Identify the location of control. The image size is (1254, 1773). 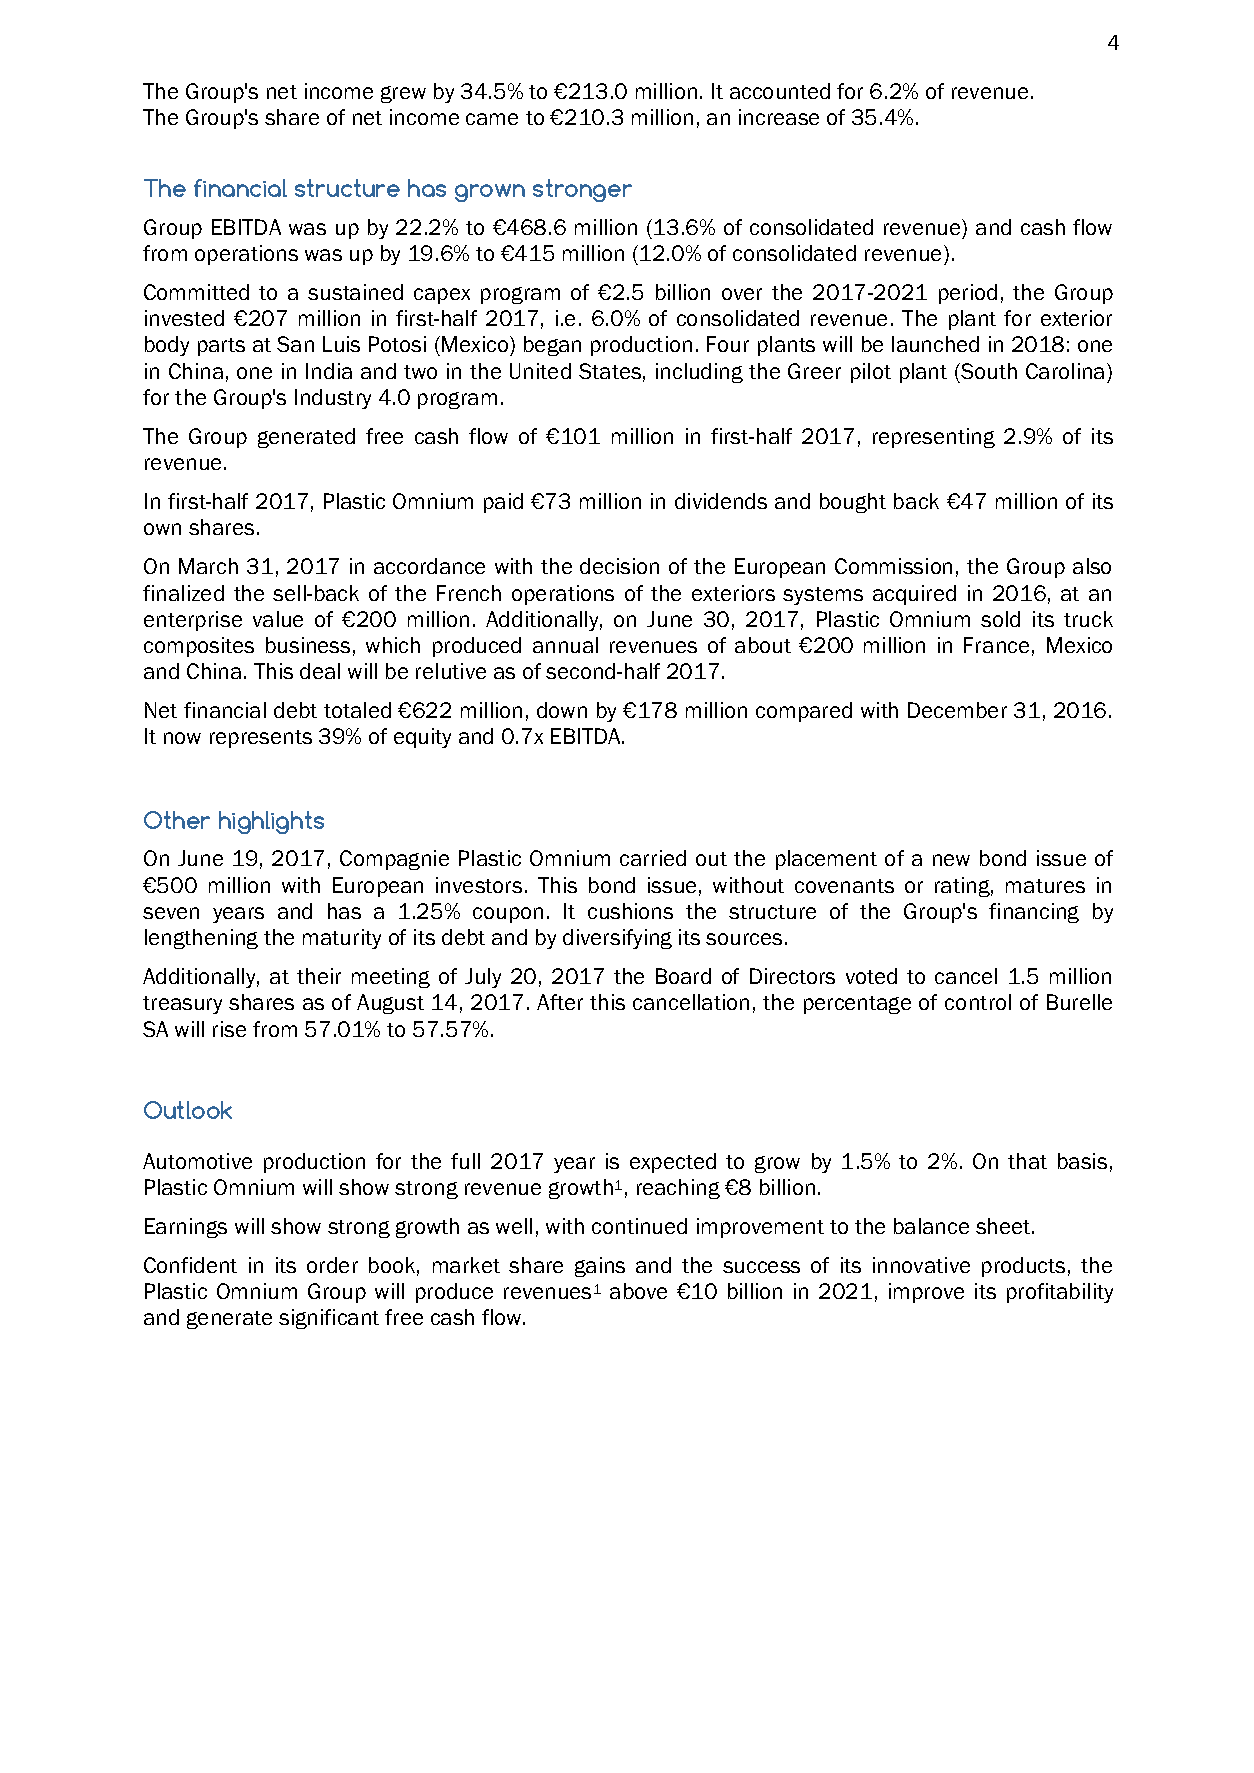
(978, 1002).
